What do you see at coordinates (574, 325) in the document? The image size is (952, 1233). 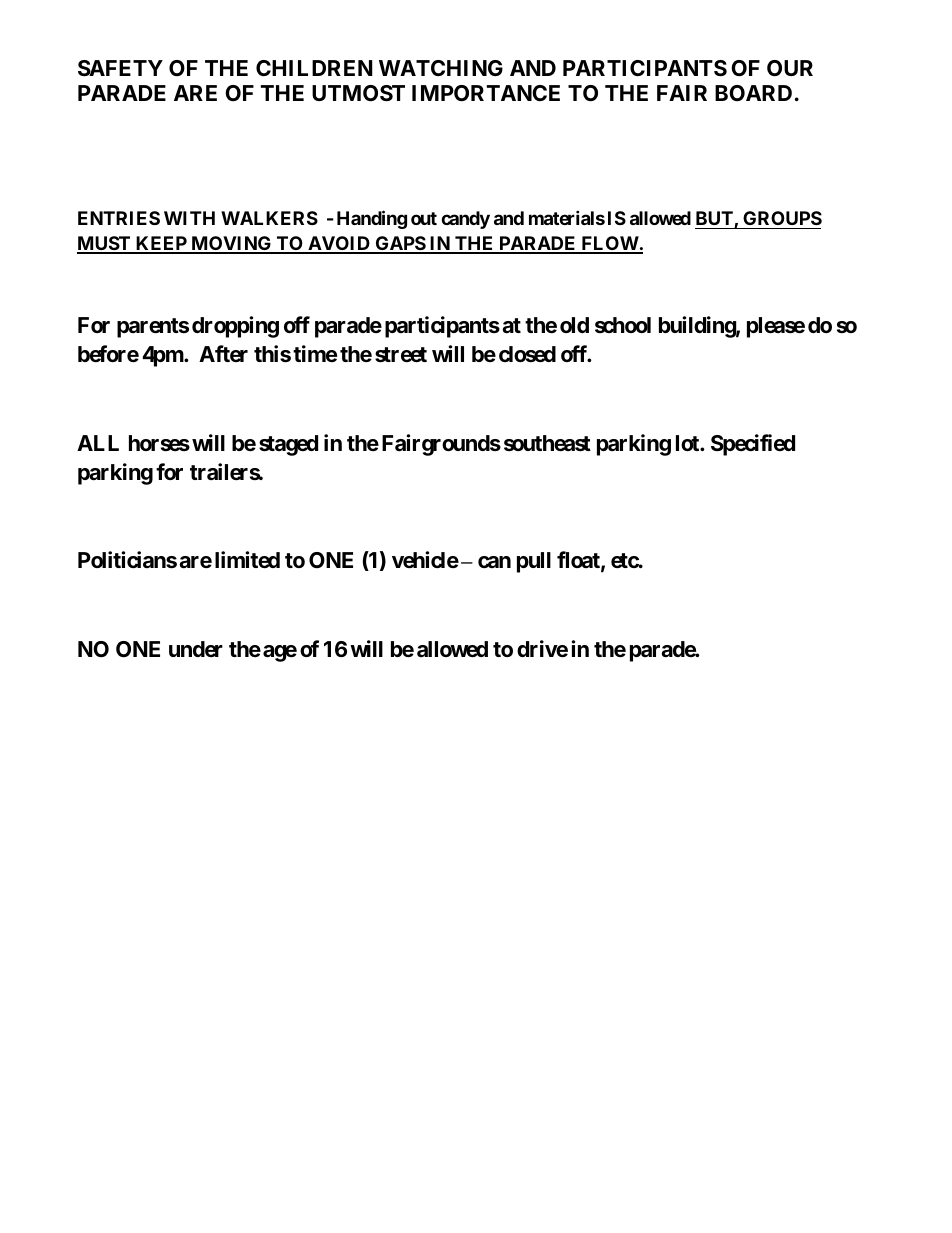 I see `old` at bounding box center [574, 325].
